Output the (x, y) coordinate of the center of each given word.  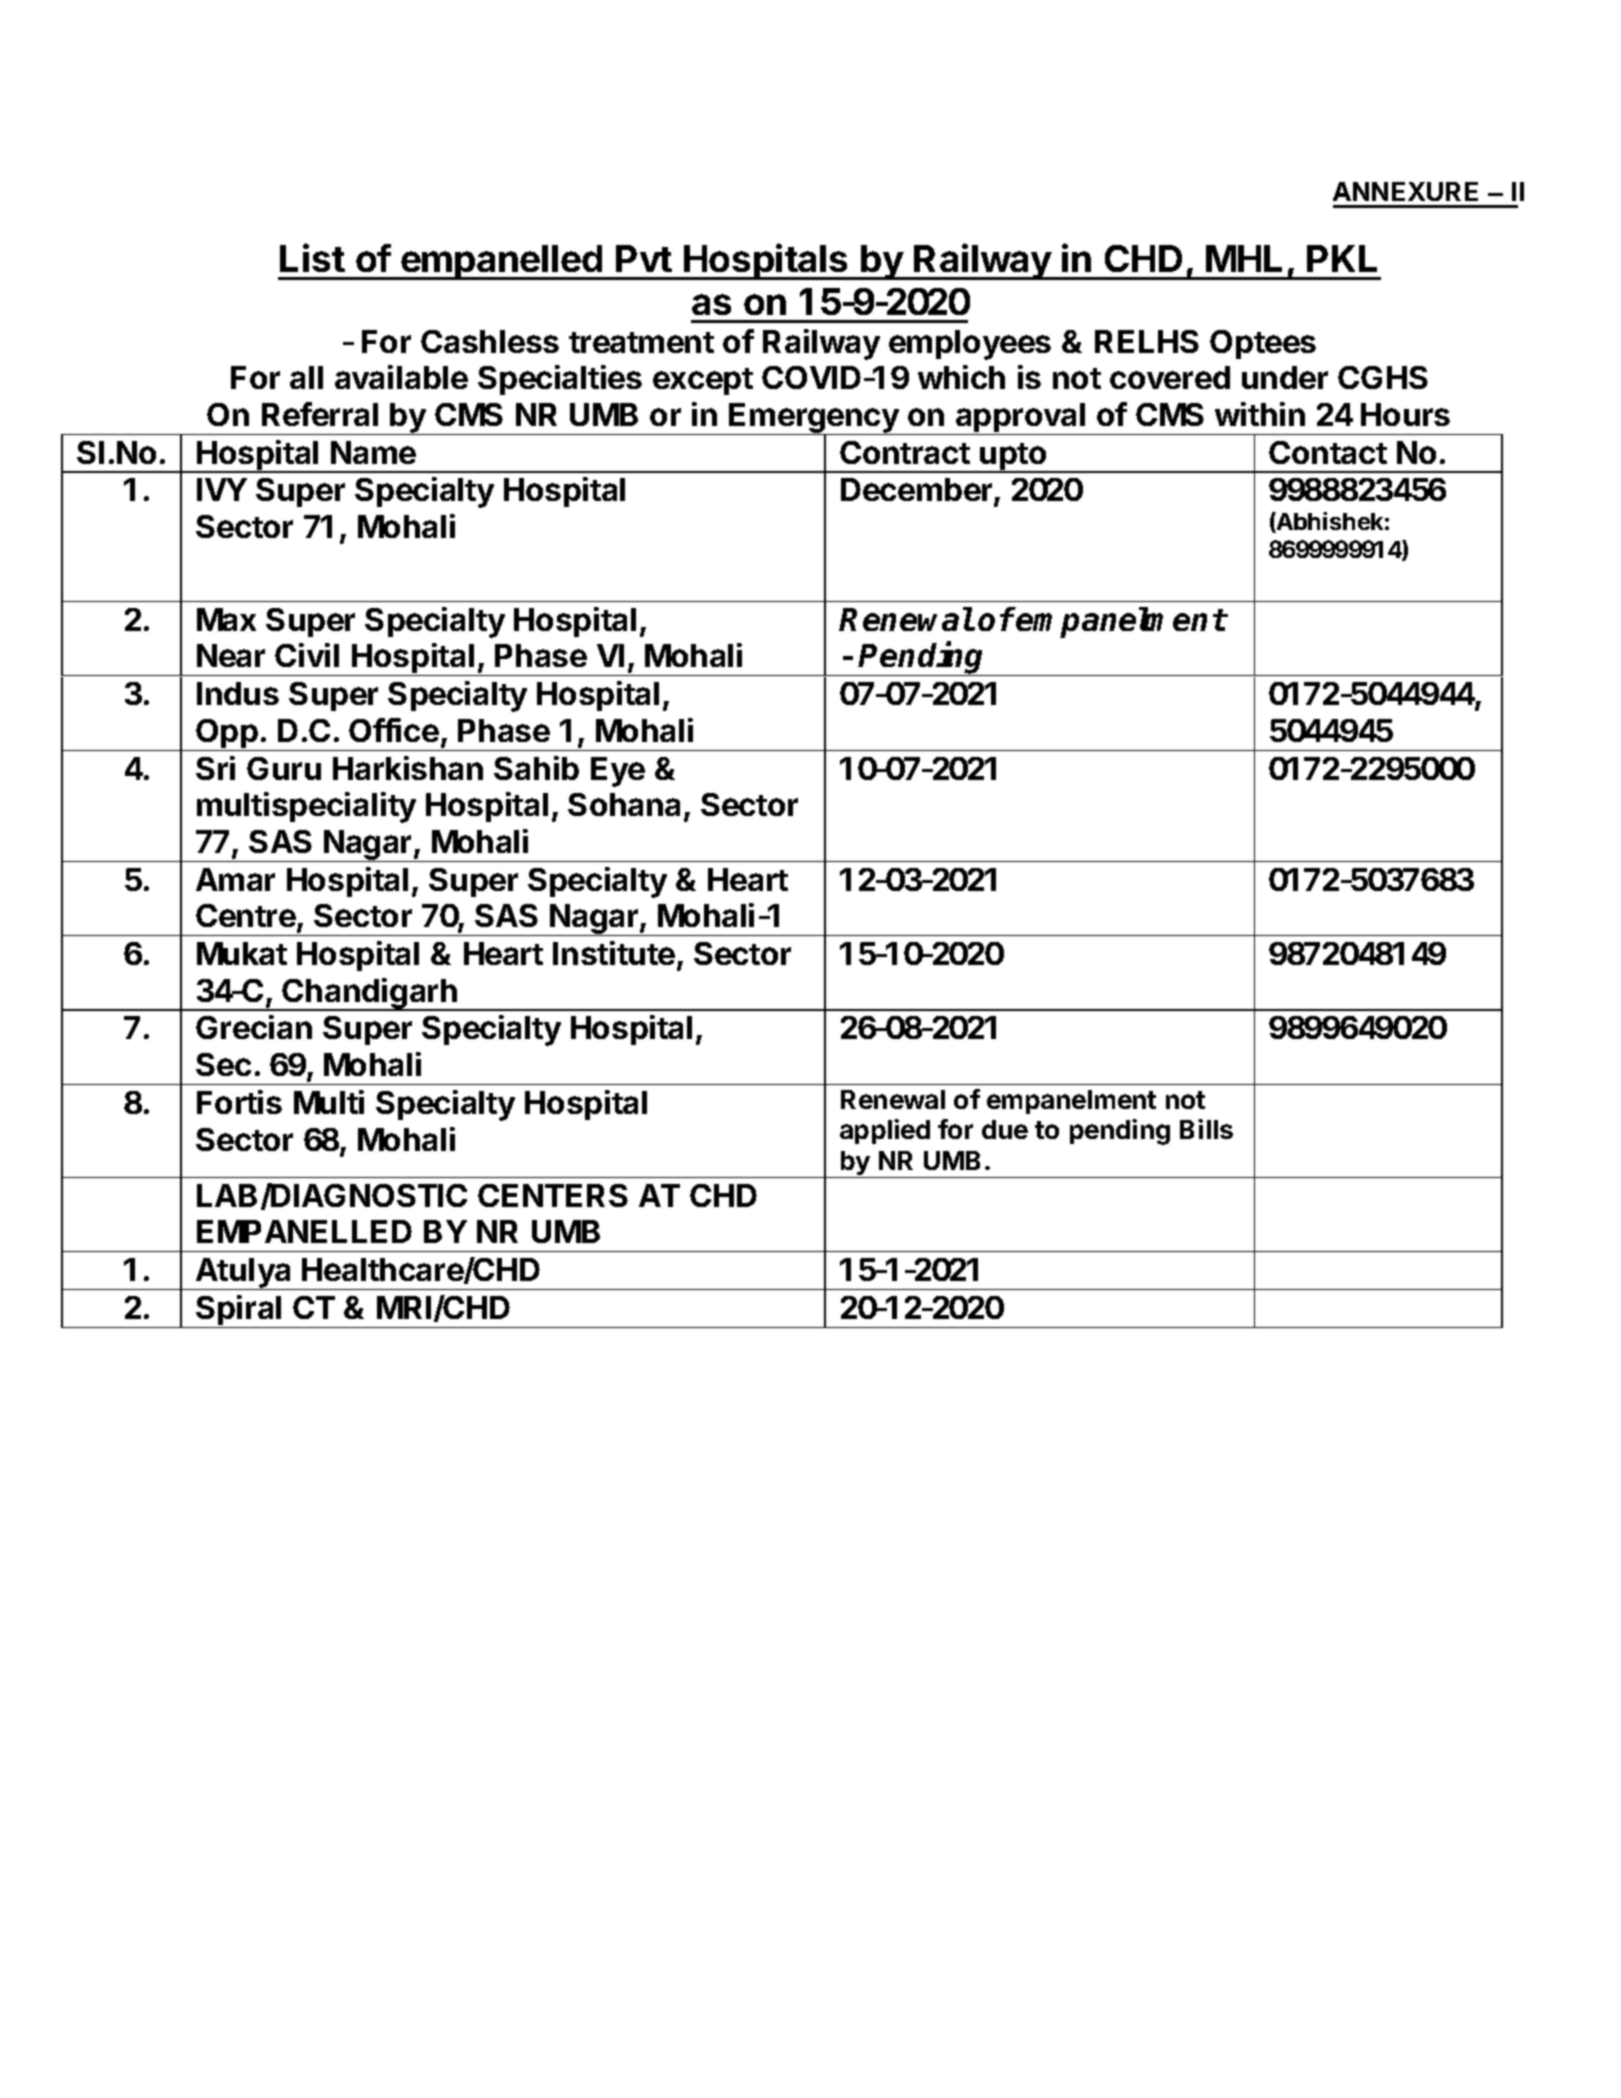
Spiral (239, 1311)
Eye (618, 772)
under (1285, 377)
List (312, 257)
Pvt (644, 258)
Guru (284, 768)
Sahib (536, 768)
